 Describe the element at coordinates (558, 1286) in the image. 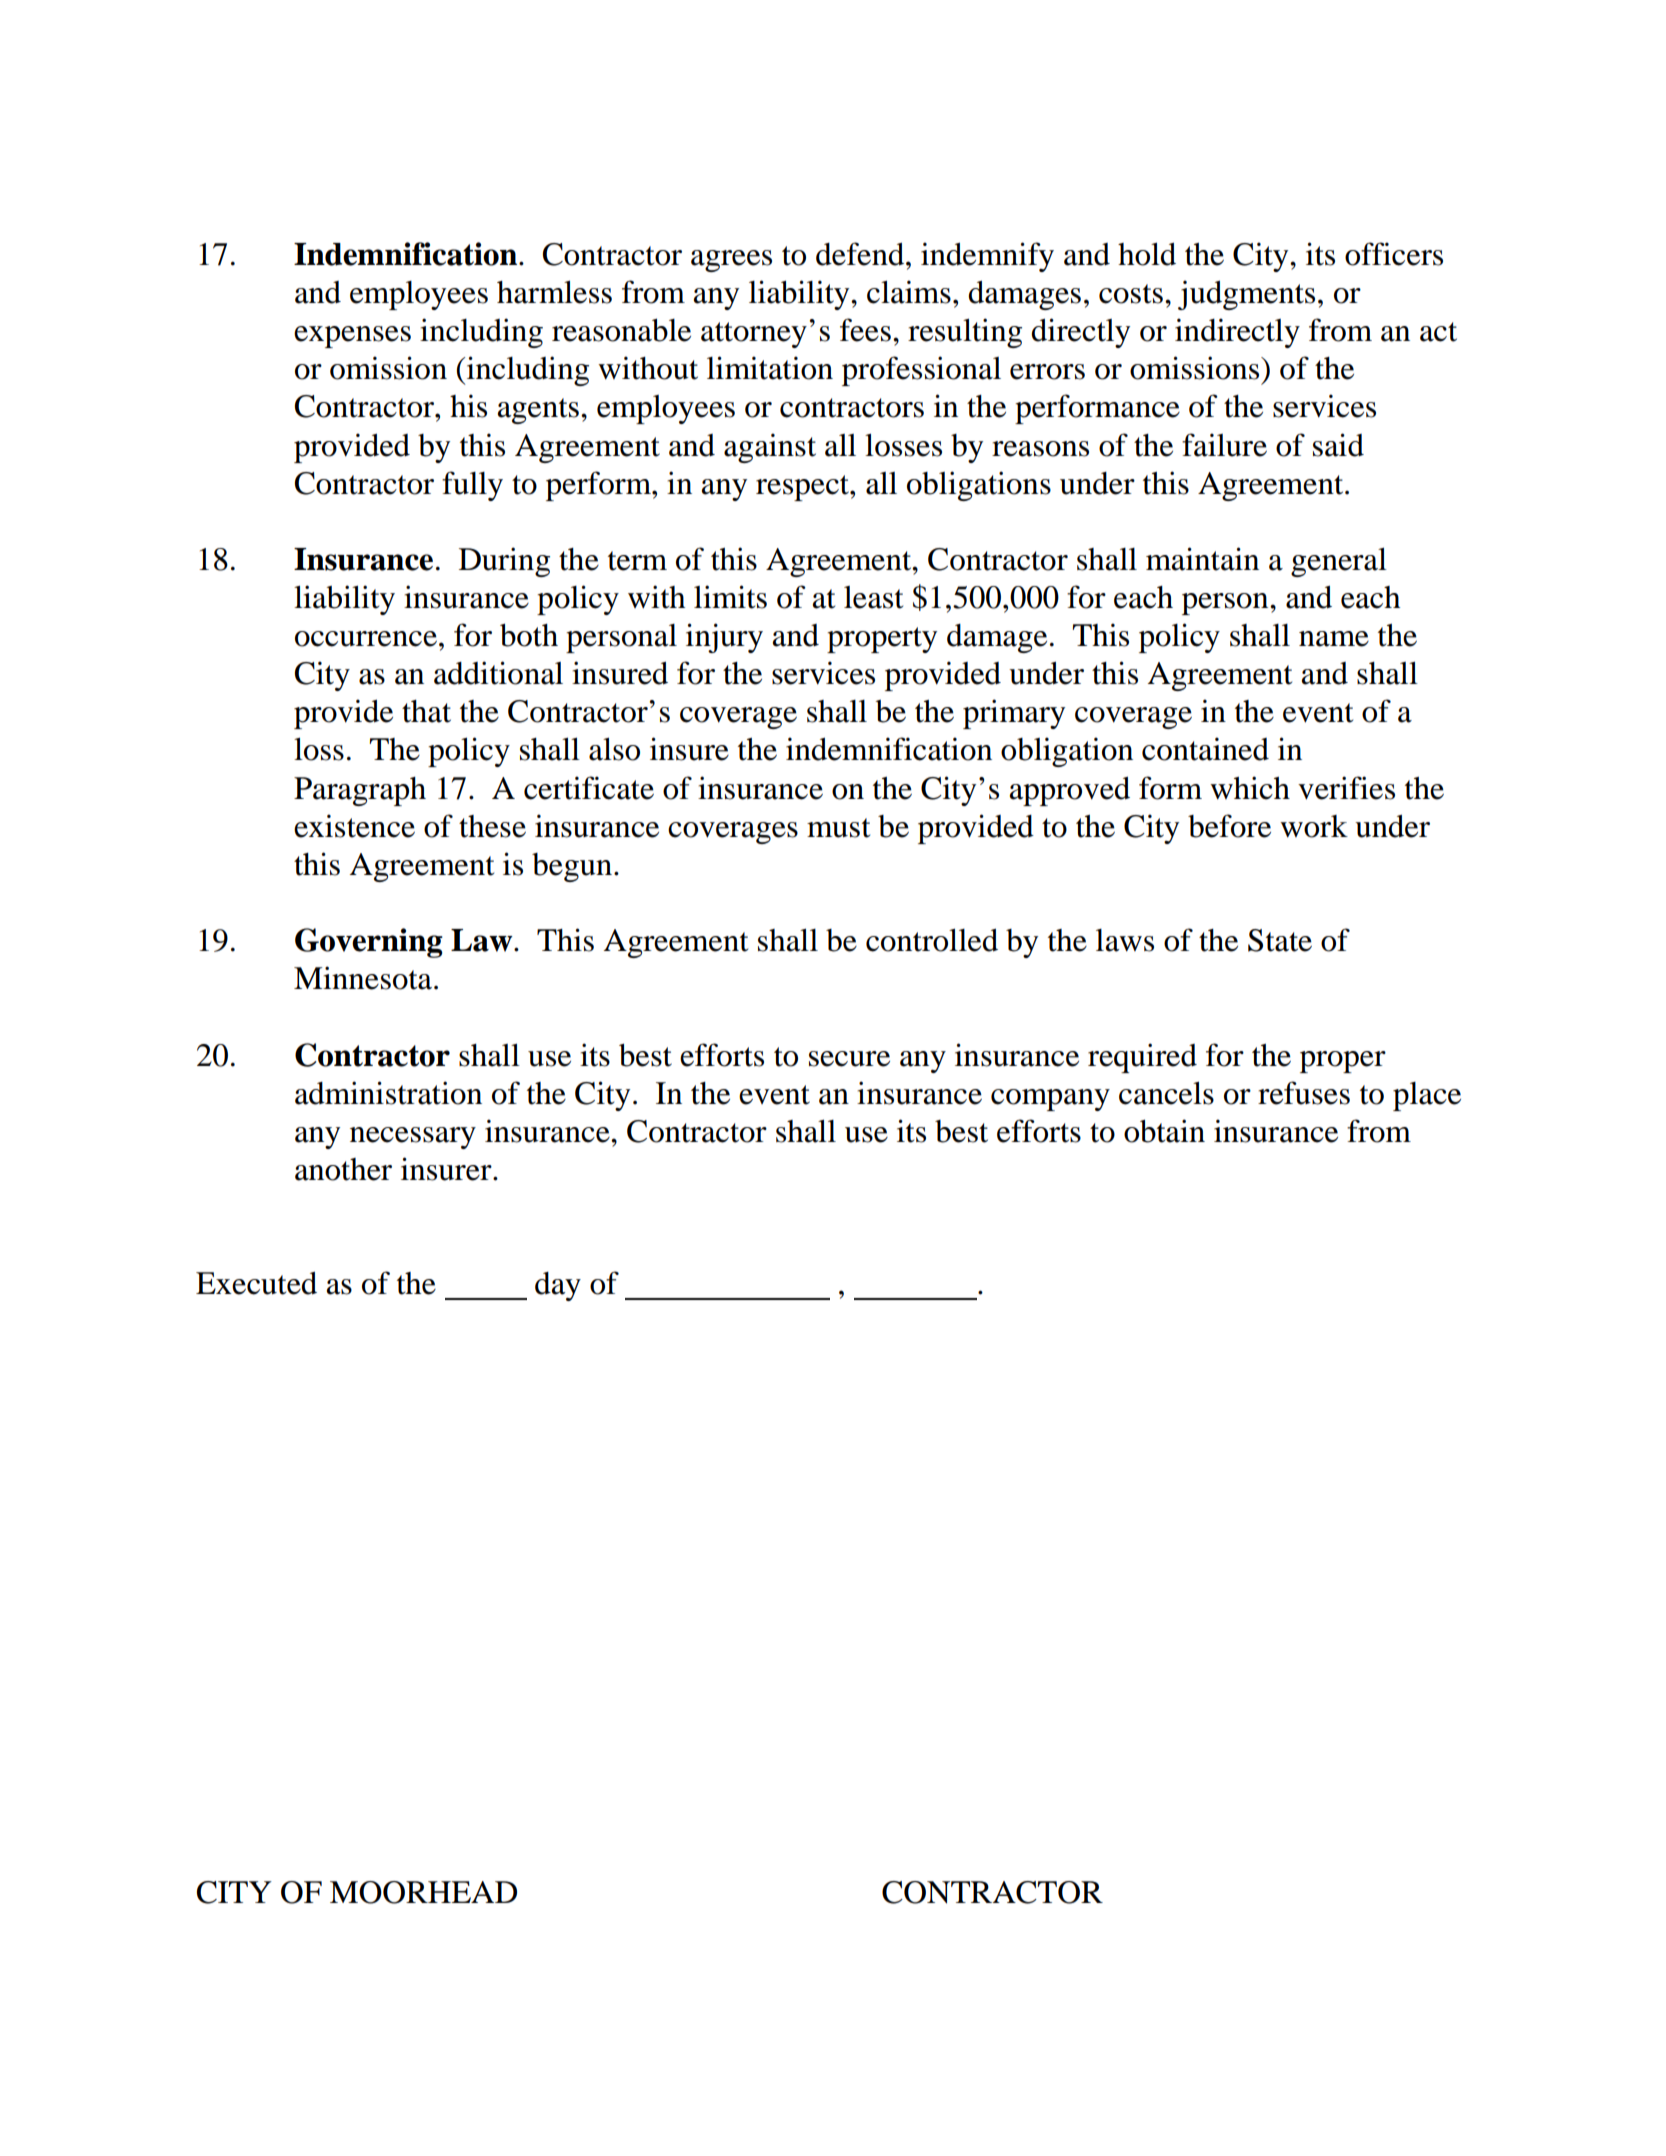

I see `day` at that location.
